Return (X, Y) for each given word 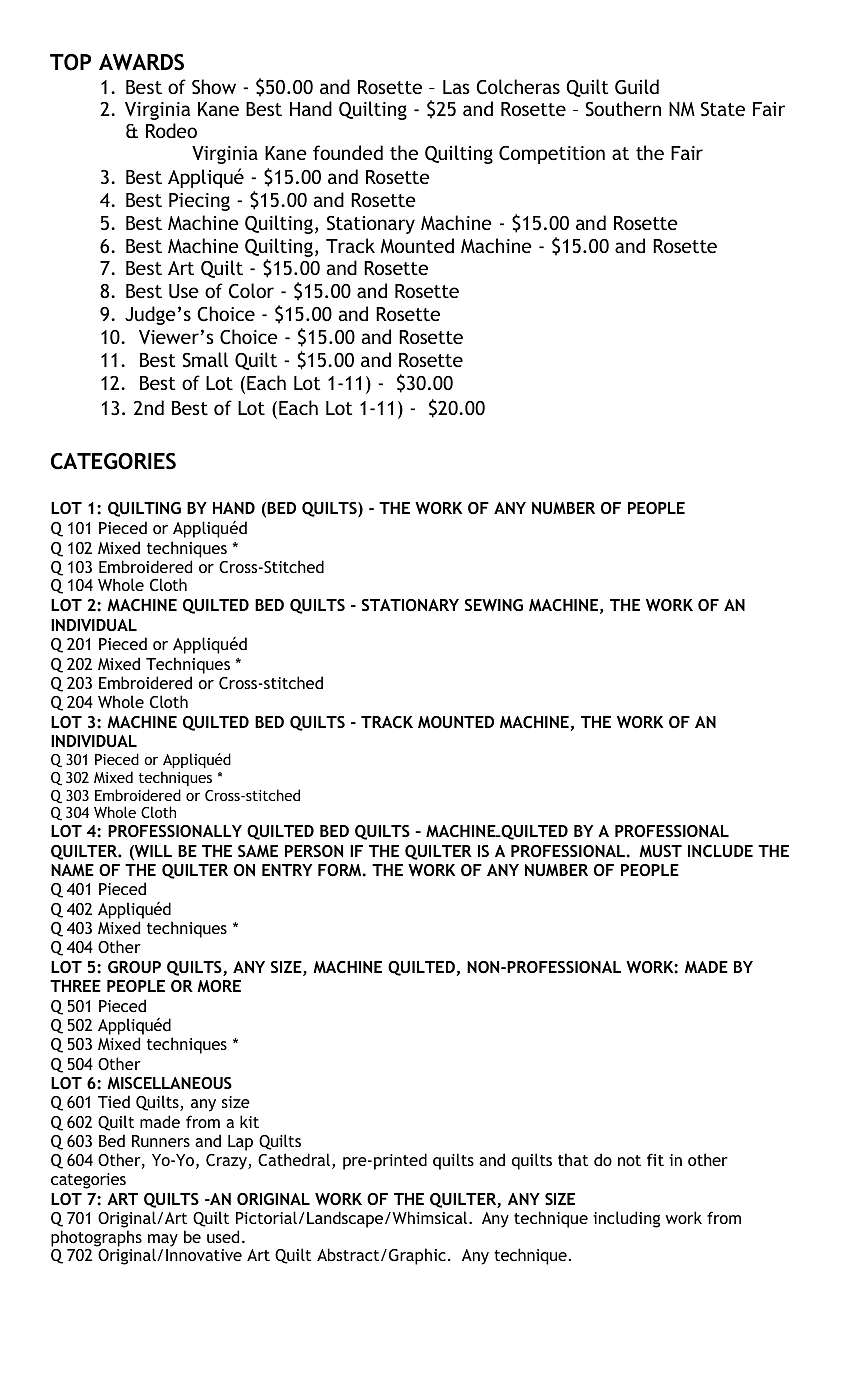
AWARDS (141, 62)
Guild (637, 87)
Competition (552, 155)
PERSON (314, 851)
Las (456, 87)
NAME (72, 870)
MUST (660, 851)
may (163, 1241)
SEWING (494, 605)
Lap (240, 1143)
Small (205, 360)
